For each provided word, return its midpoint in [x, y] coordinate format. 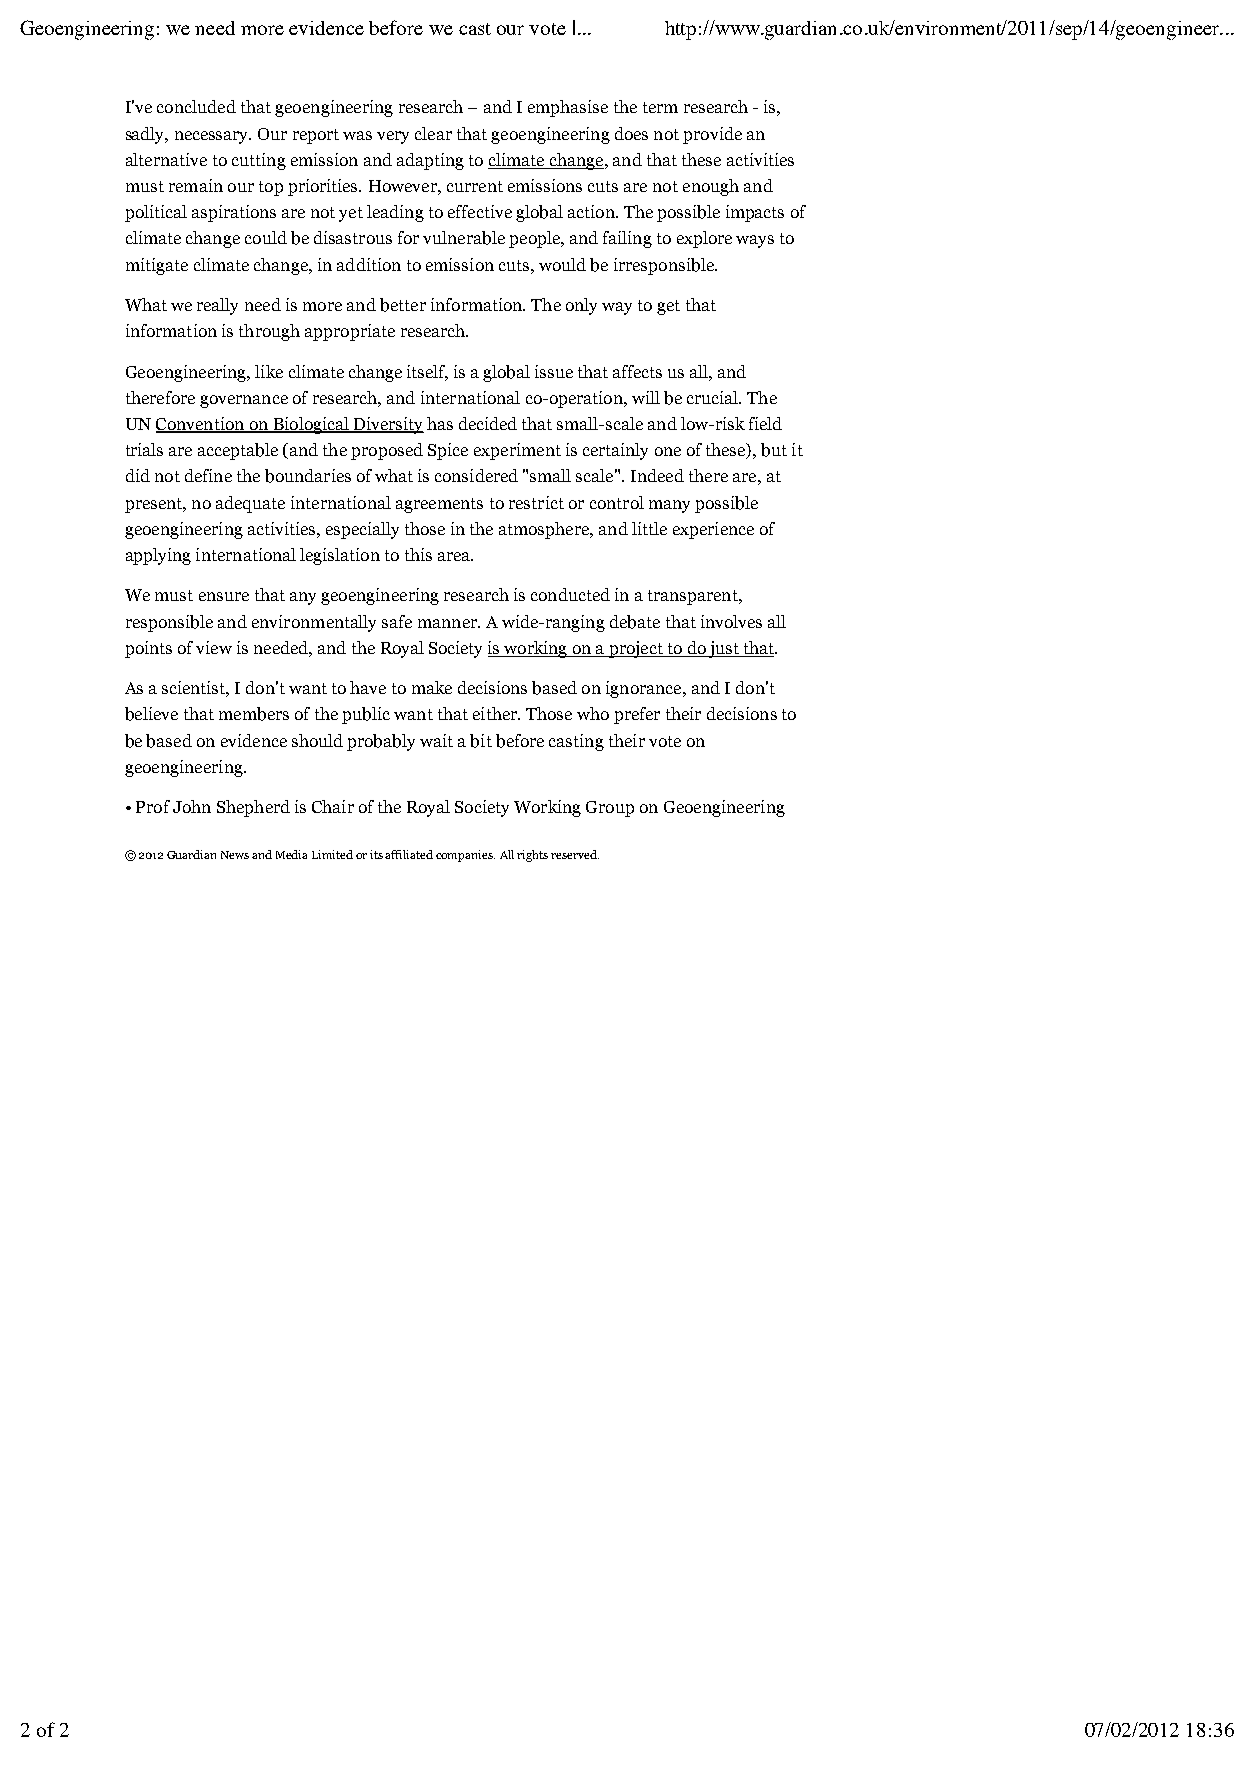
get [668, 307]
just [724, 649]
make [432, 687]
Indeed [657, 475]
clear [433, 133]
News [235, 855]
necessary [213, 137]
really [217, 306]
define [208, 475]
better [403, 305]
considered [476, 475]
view [214, 647]
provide [712, 135]
